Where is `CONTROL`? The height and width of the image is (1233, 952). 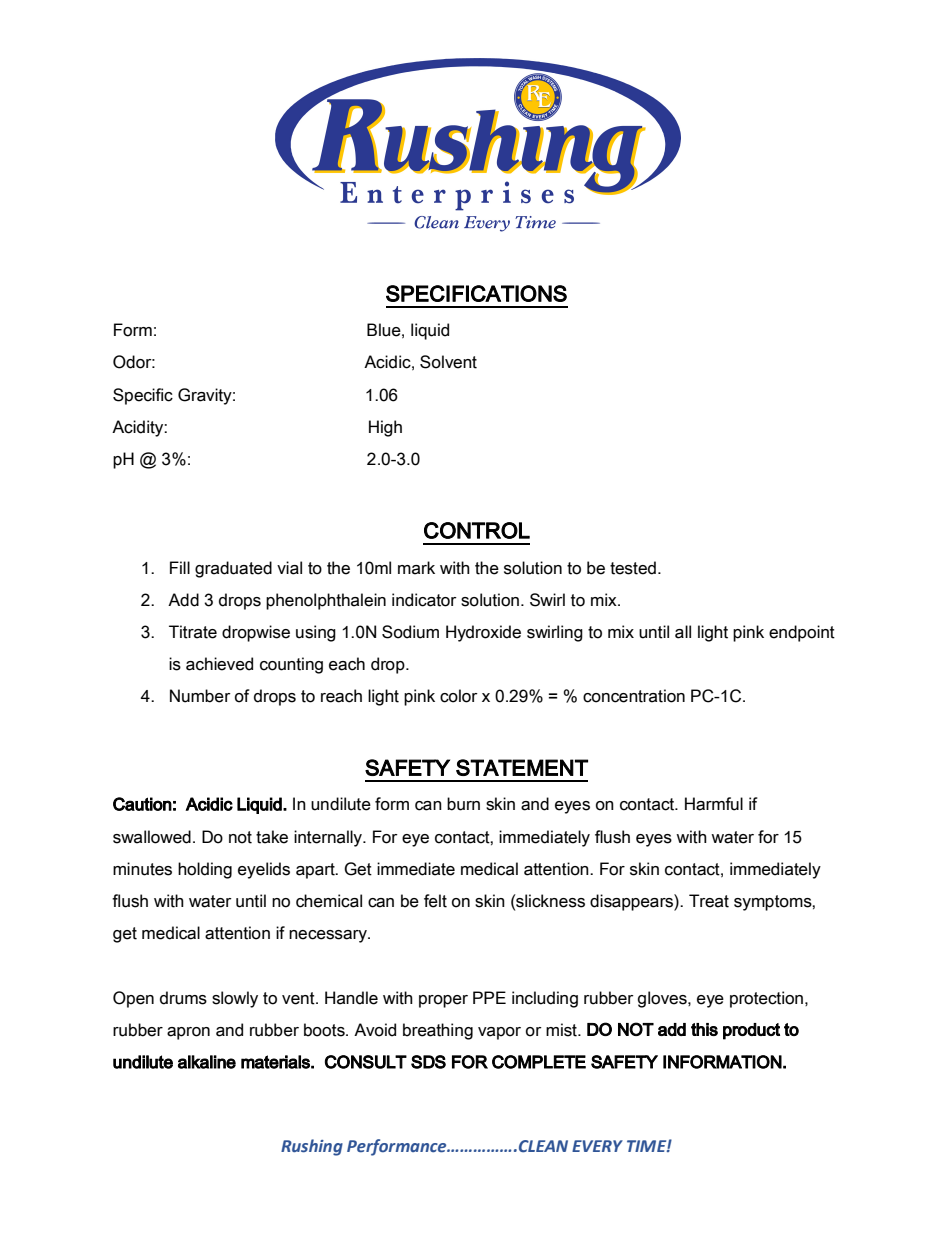
CONTROL is located at coordinates (477, 530).
